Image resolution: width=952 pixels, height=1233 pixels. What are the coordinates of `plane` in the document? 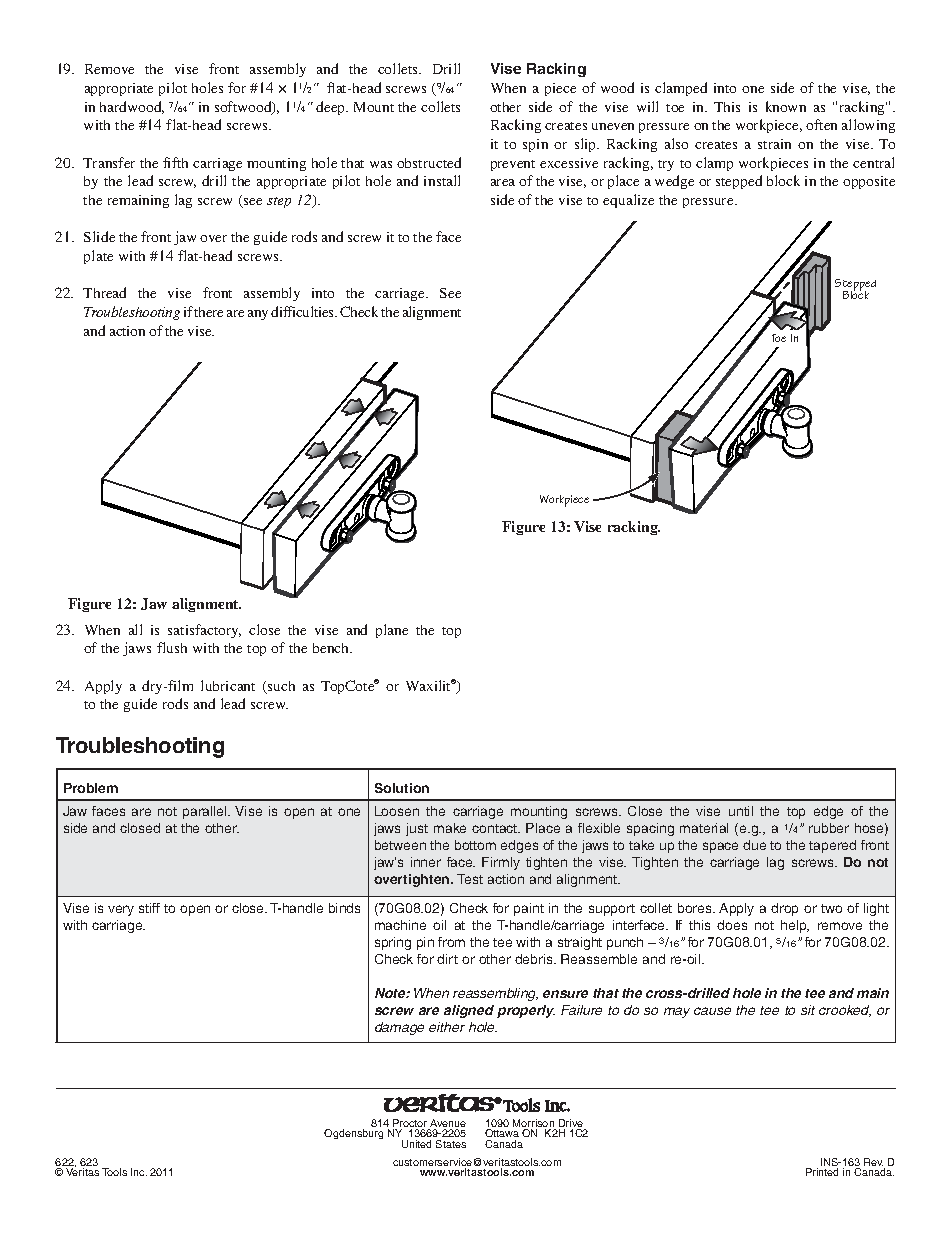 It's located at (392, 631).
